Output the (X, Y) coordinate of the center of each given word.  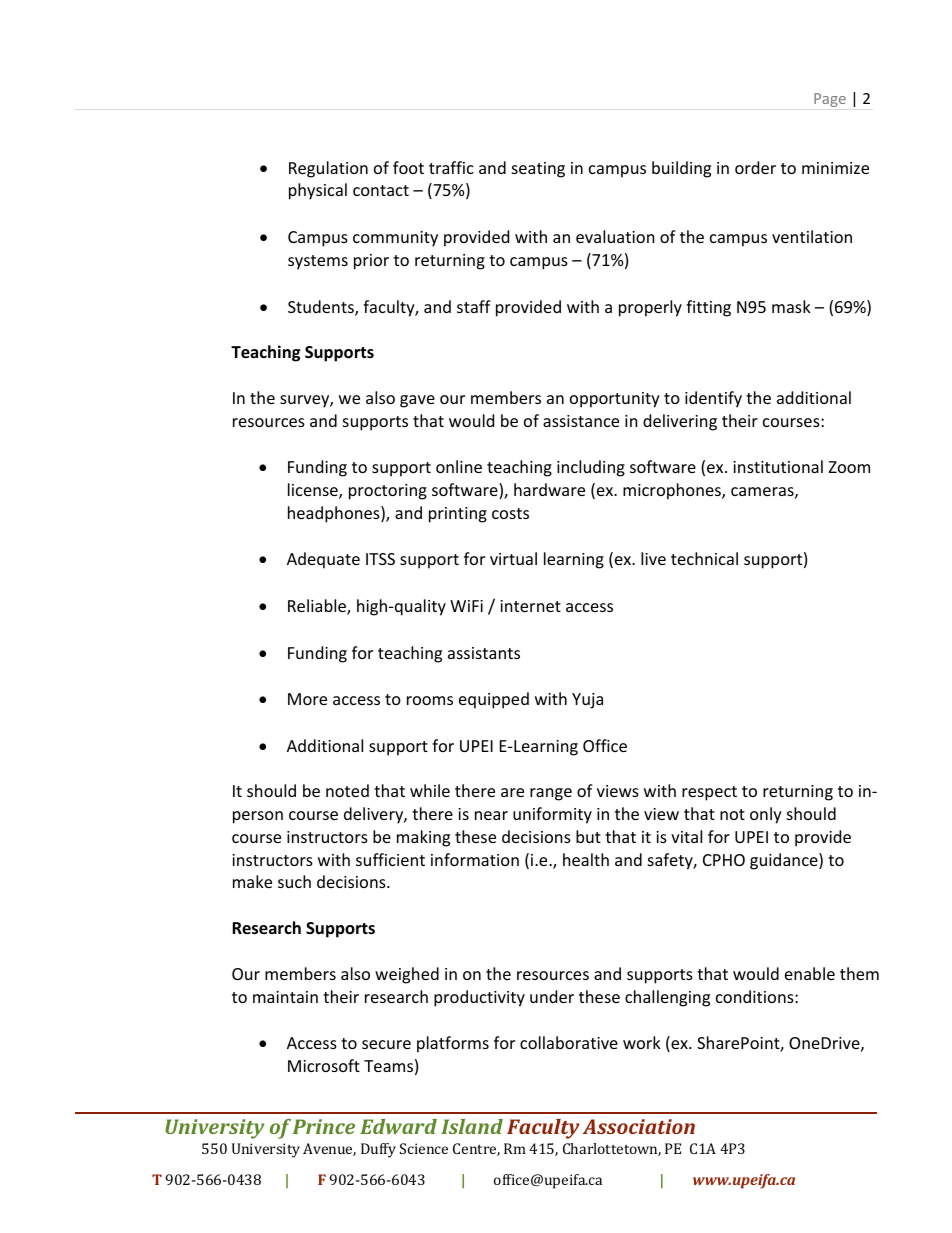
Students (322, 308)
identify (713, 399)
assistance (581, 421)
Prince (324, 1126)
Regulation (328, 169)
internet (530, 606)
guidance (785, 861)
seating (538, 170)
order (755, 167)
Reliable (318, 607)
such (294, 881)
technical (704, 558)
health (586, 859)
